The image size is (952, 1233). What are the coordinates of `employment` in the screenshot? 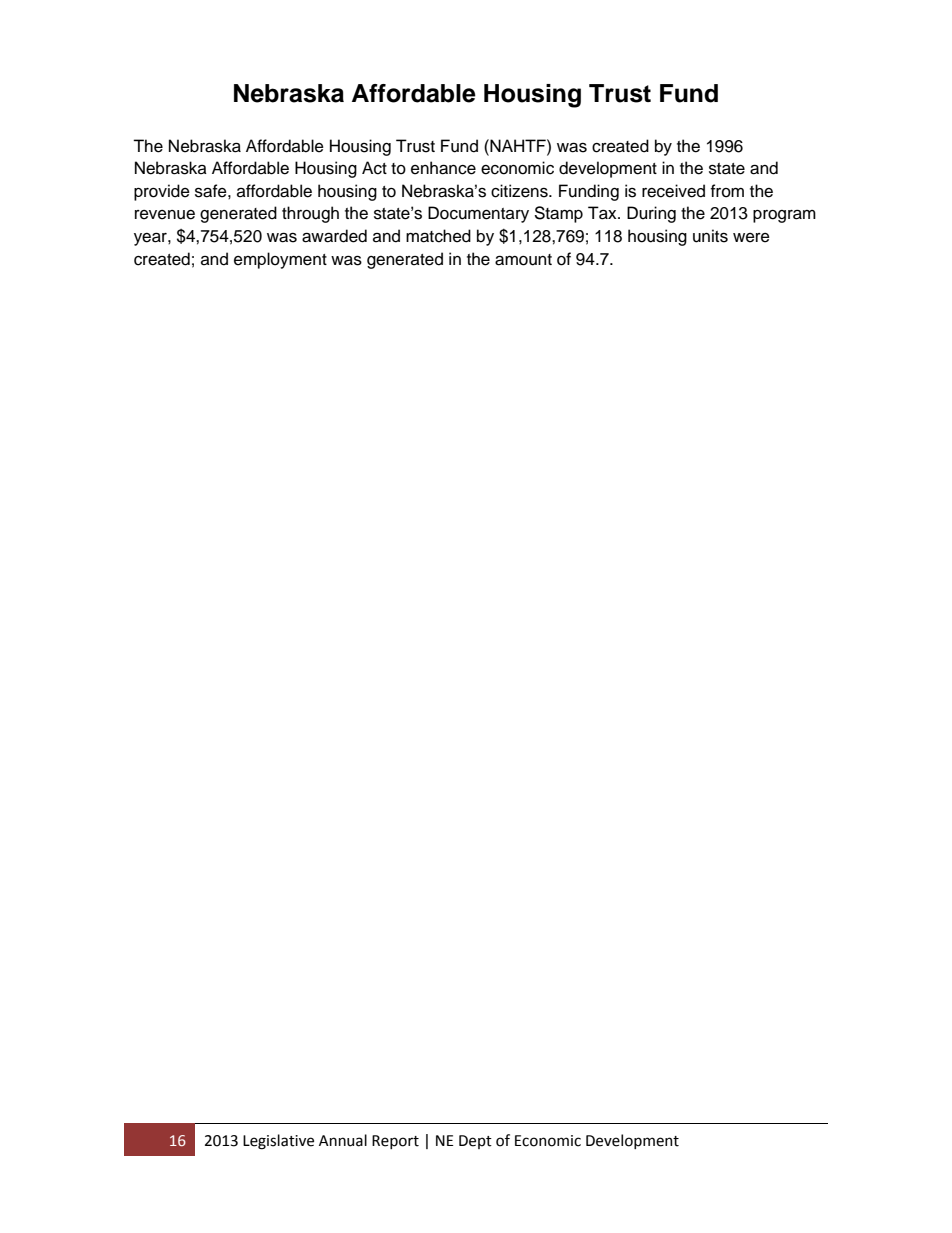 It's located at (280, 260).
